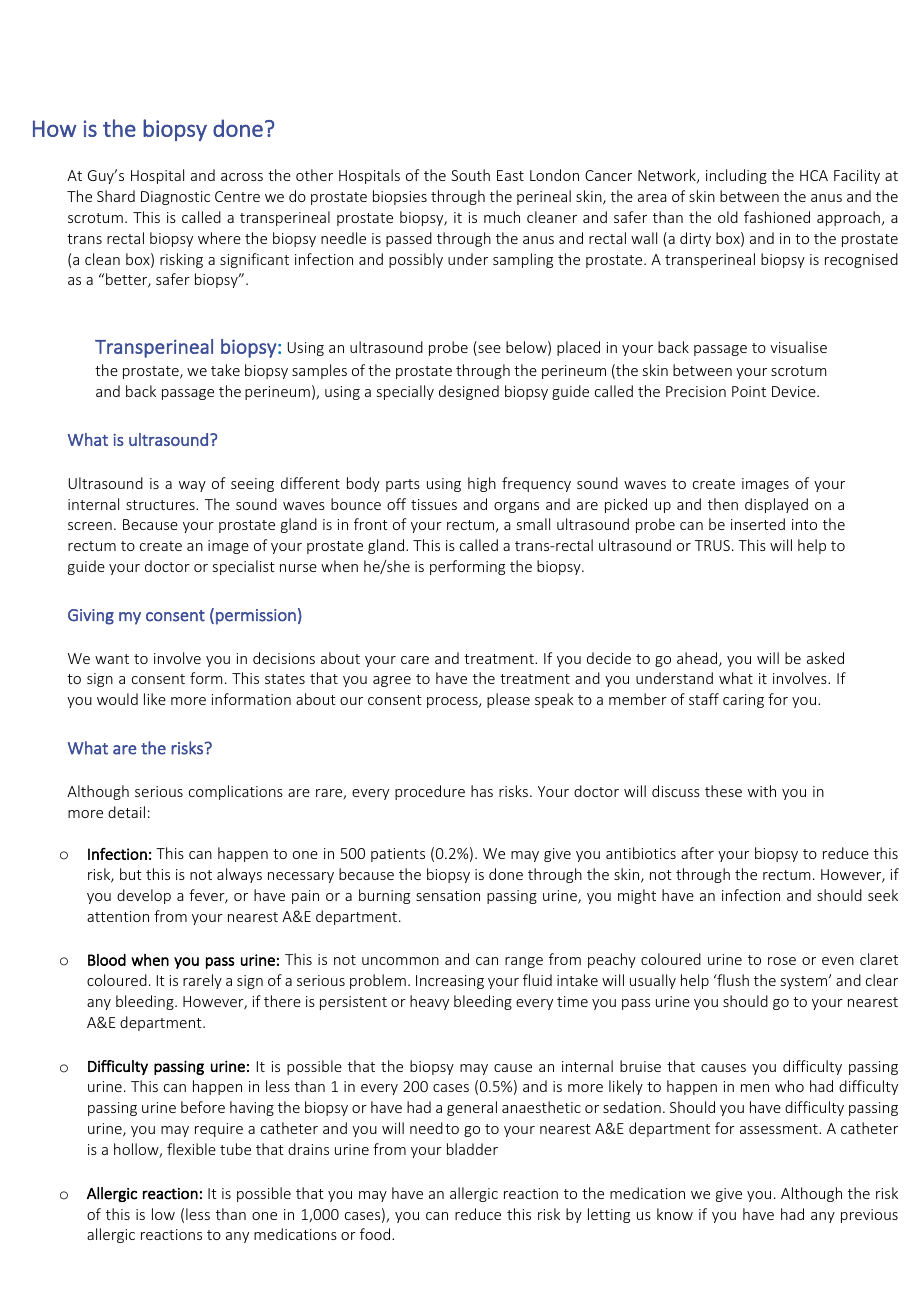 The height and width of the image is (1308, 924). I want to click on structures, so click(161, 505).
